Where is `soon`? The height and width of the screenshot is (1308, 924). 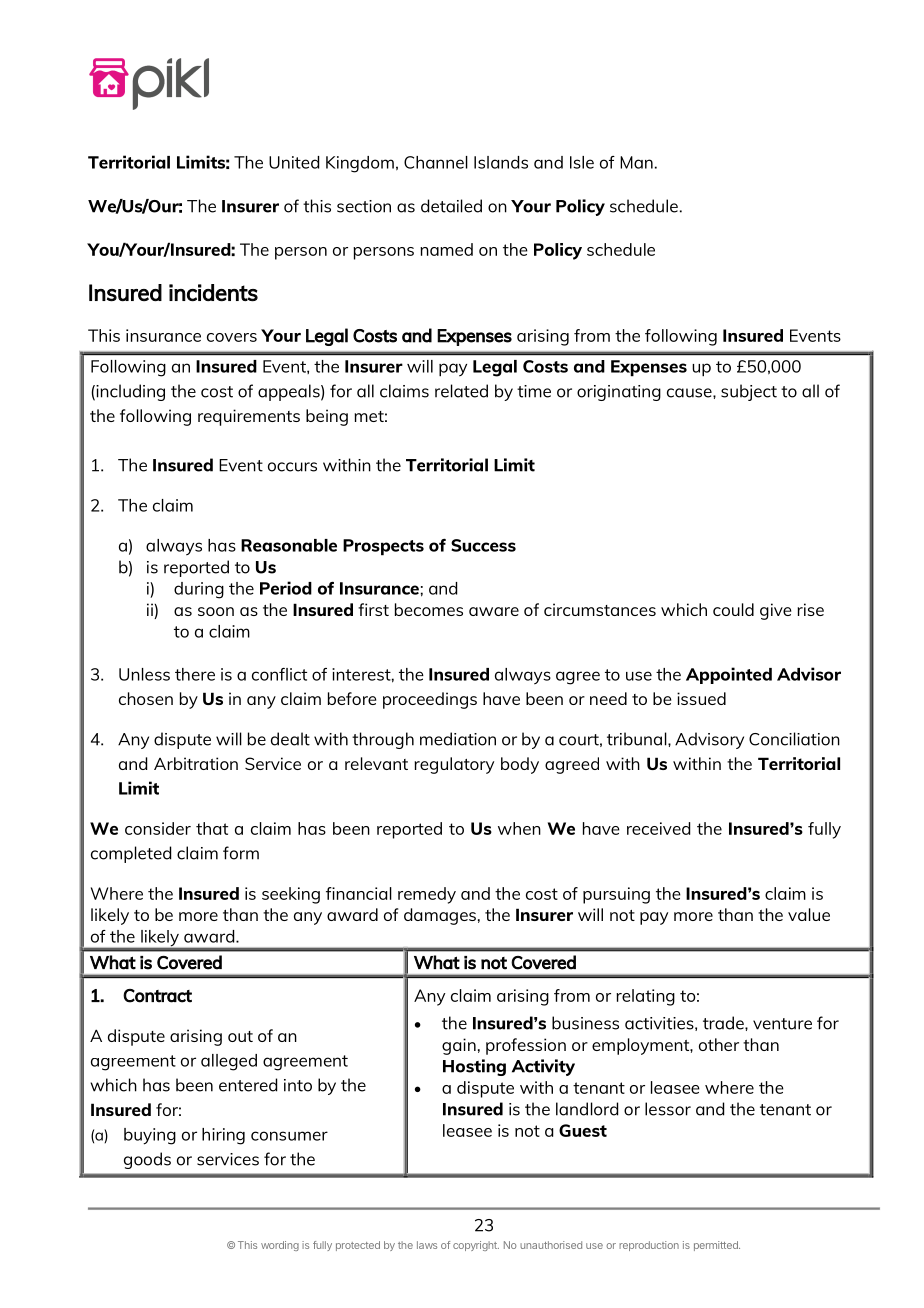 soon is located at coordinates (216, 611).
